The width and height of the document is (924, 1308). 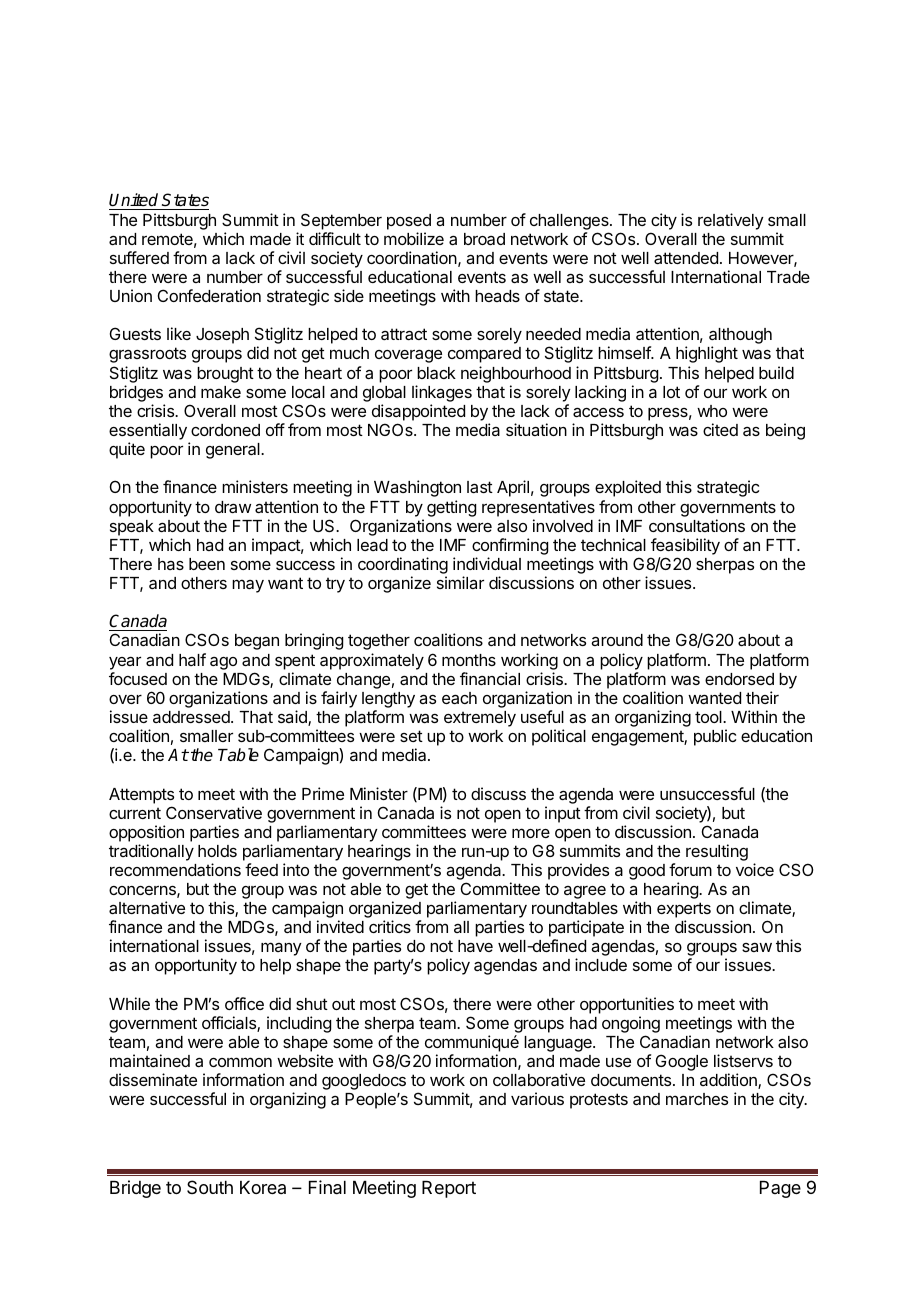 What do you see at coordinates (697, 525) in the document?
I see `consultations` at bounding box center [697, 525].
